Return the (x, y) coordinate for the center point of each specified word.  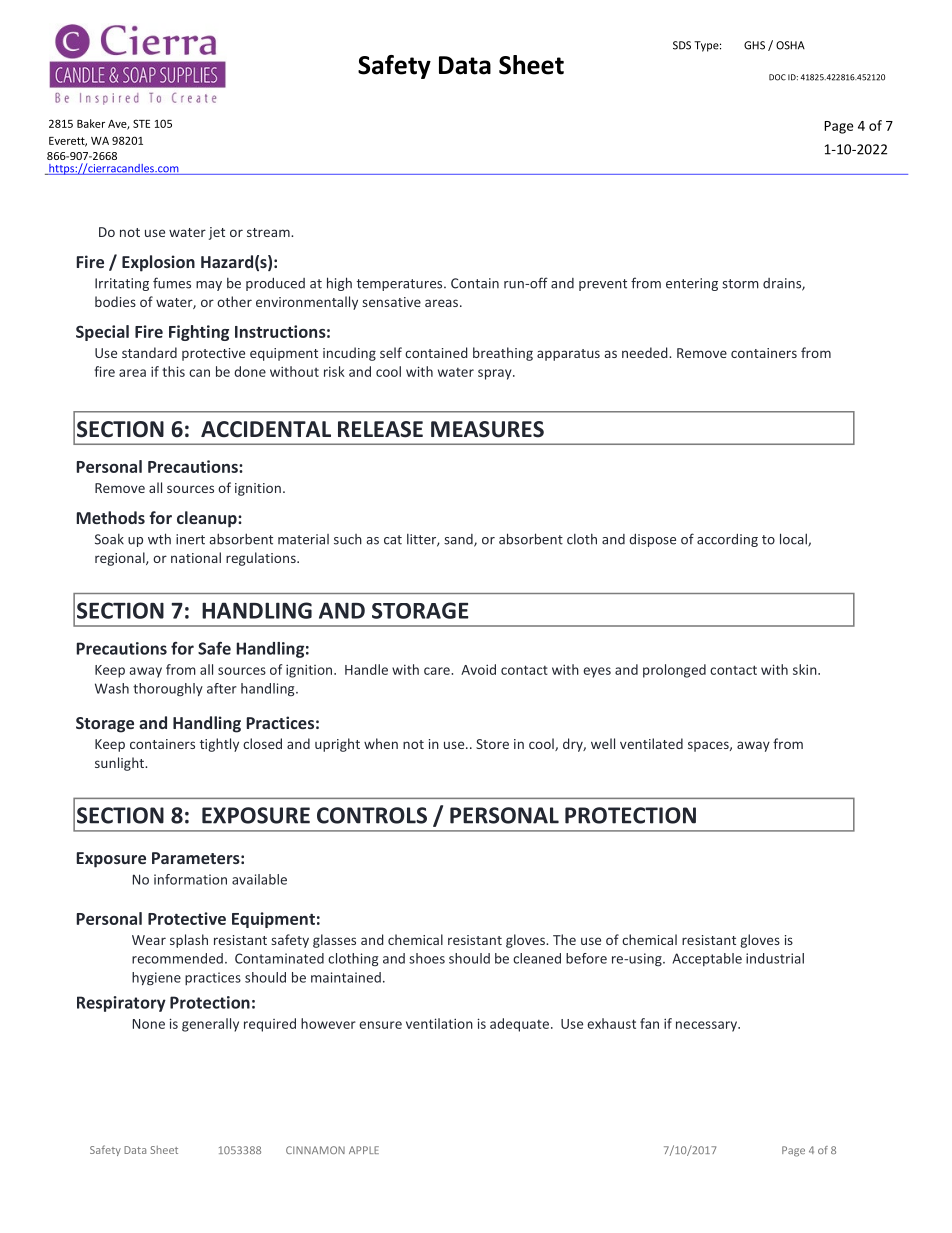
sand (459, 540)
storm (740, 284)
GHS (754, 45)
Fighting (199, 333)
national (196, 557)
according (727, 540)
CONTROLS (372, 815)
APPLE (364, 1150)
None (149, 1024)
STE (141, 123)
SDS (682, 45)
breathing (503, 354)
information (190, 879)
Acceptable (707, 959)
